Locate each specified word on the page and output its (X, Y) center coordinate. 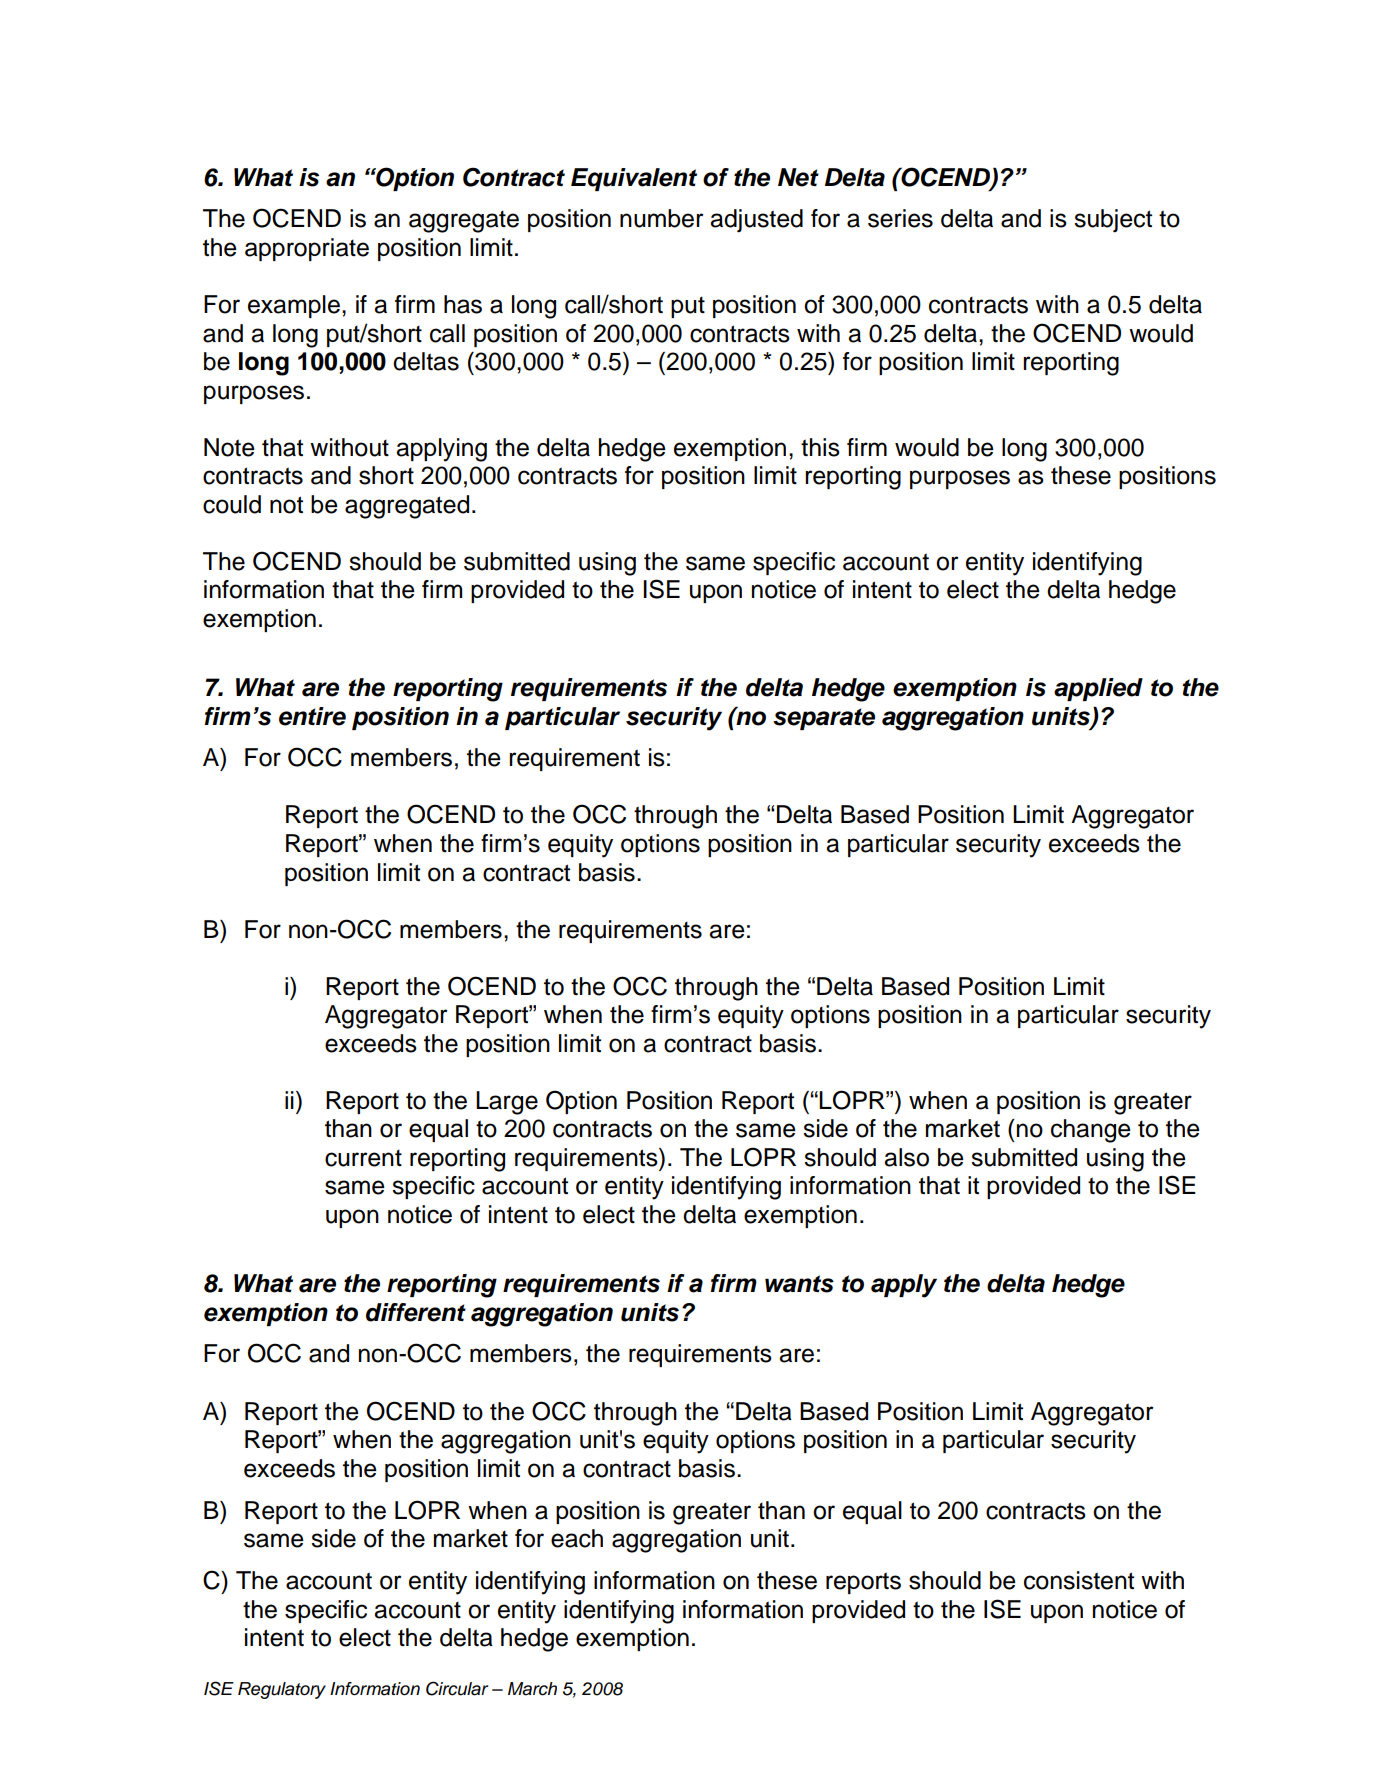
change (1091, 1131)
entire (312, 716)
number (662, 218)
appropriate (307, 249)
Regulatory (282, 1690)
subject (1113, 221)
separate (824, 719)
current (363, 1158)
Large (507, 1103)
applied (1098, 689)
